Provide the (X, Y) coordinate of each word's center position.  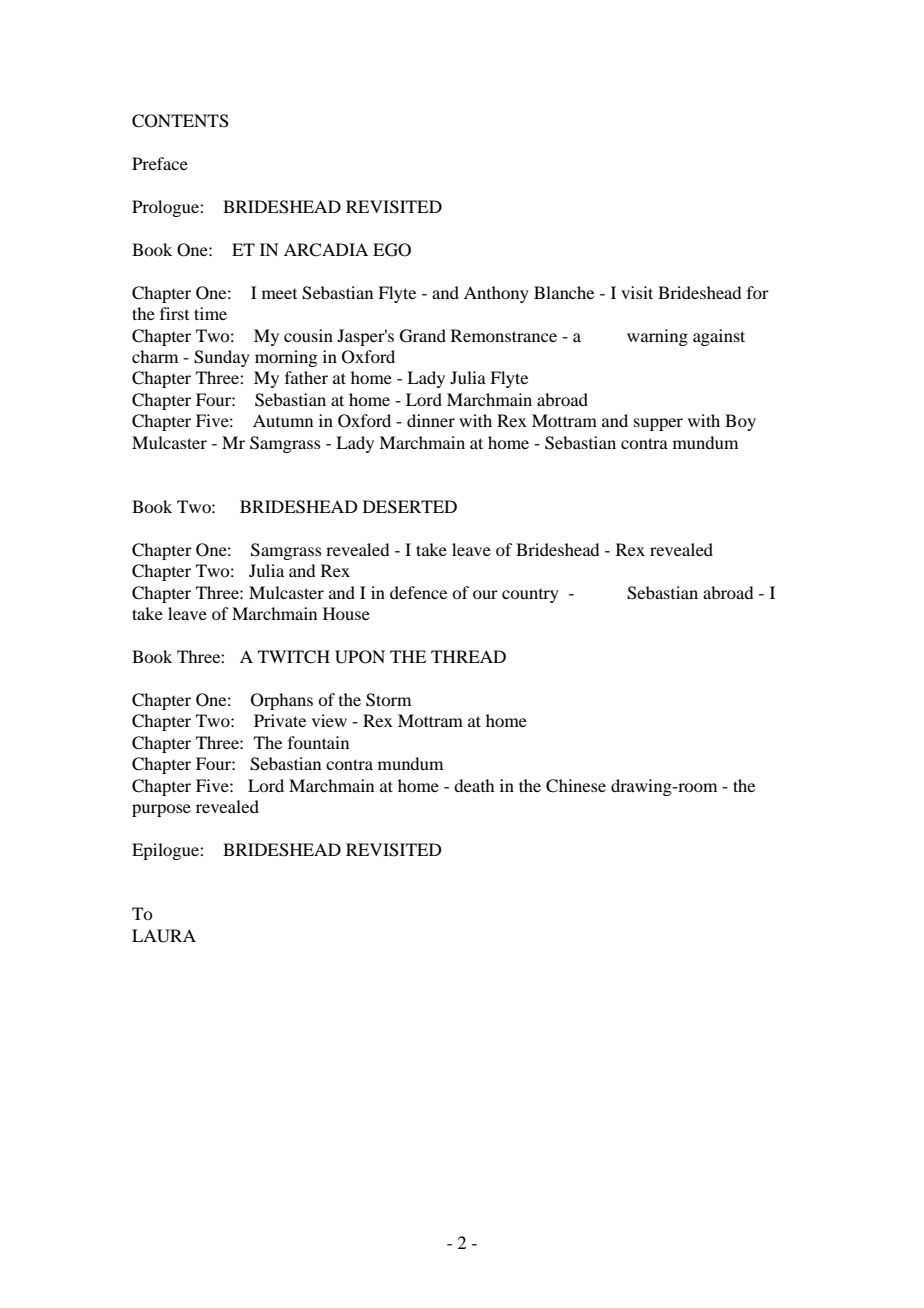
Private (280, 720)
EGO (392, 250)
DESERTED (410, 507)
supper (658, 424)
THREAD (468, 656)
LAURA (164, 936)
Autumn (283, 420)
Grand (423, 336)
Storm (388, 700)
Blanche (564, 292)
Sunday (222, 358)
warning (657, 337)
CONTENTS (180, 121)
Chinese (576, 786)
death (474, 785)
